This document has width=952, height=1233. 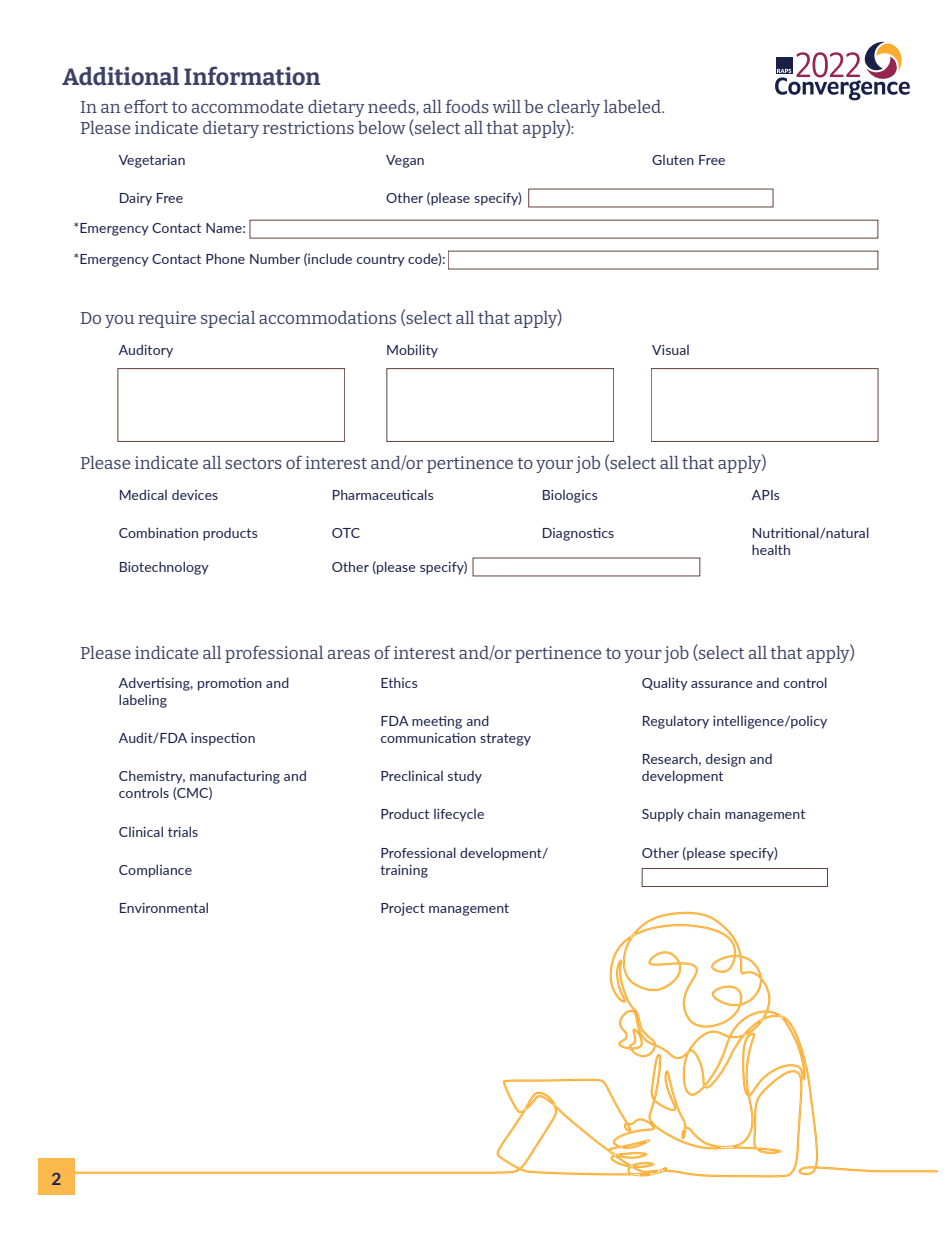 I want to click on Pharmaceuticals, so click(x=383, y=494).
